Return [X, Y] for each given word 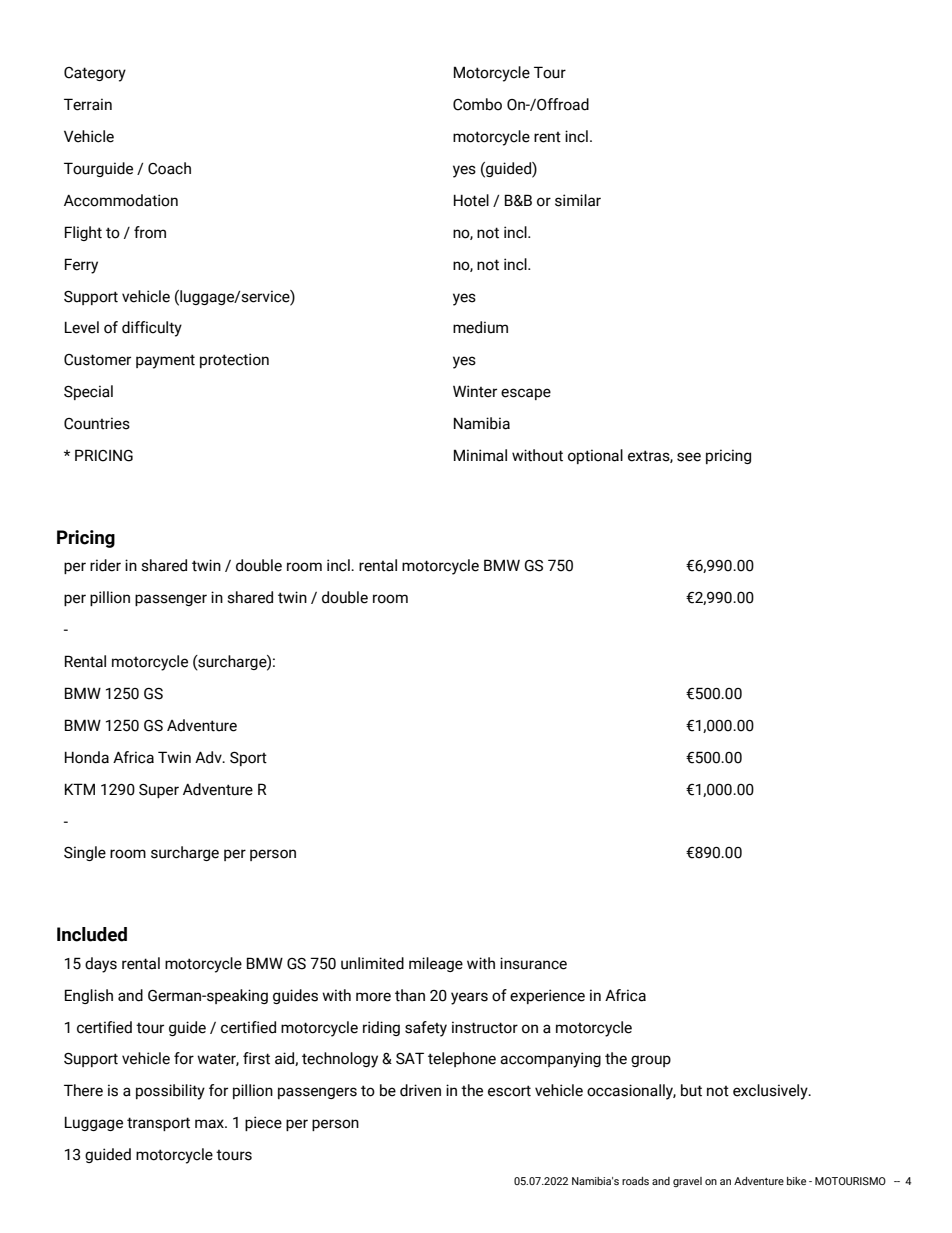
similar [578, 200]
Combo [477, 104]
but [691, 1090]
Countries [97, 423]
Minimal [480, 455]
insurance [533, 963]
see [689, 457]
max [210, 1124]
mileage [436, 964]
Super [159, 791]
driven [420, 1090]
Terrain [88, 104]
